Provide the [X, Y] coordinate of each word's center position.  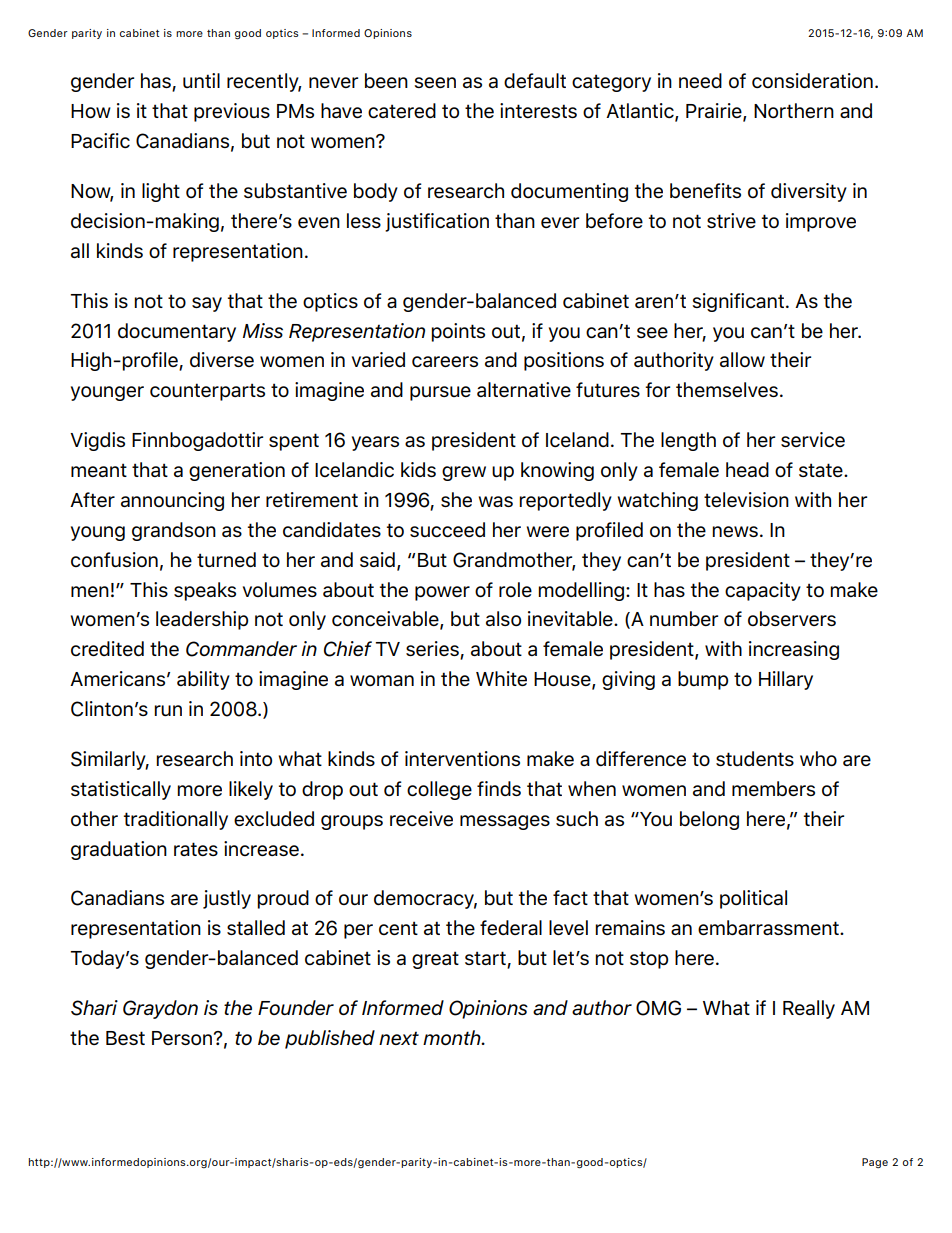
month [453, 1037]
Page [875, 1163]
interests [538, 110]
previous [232, 112]
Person [182, 1038]
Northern [794, 110]
